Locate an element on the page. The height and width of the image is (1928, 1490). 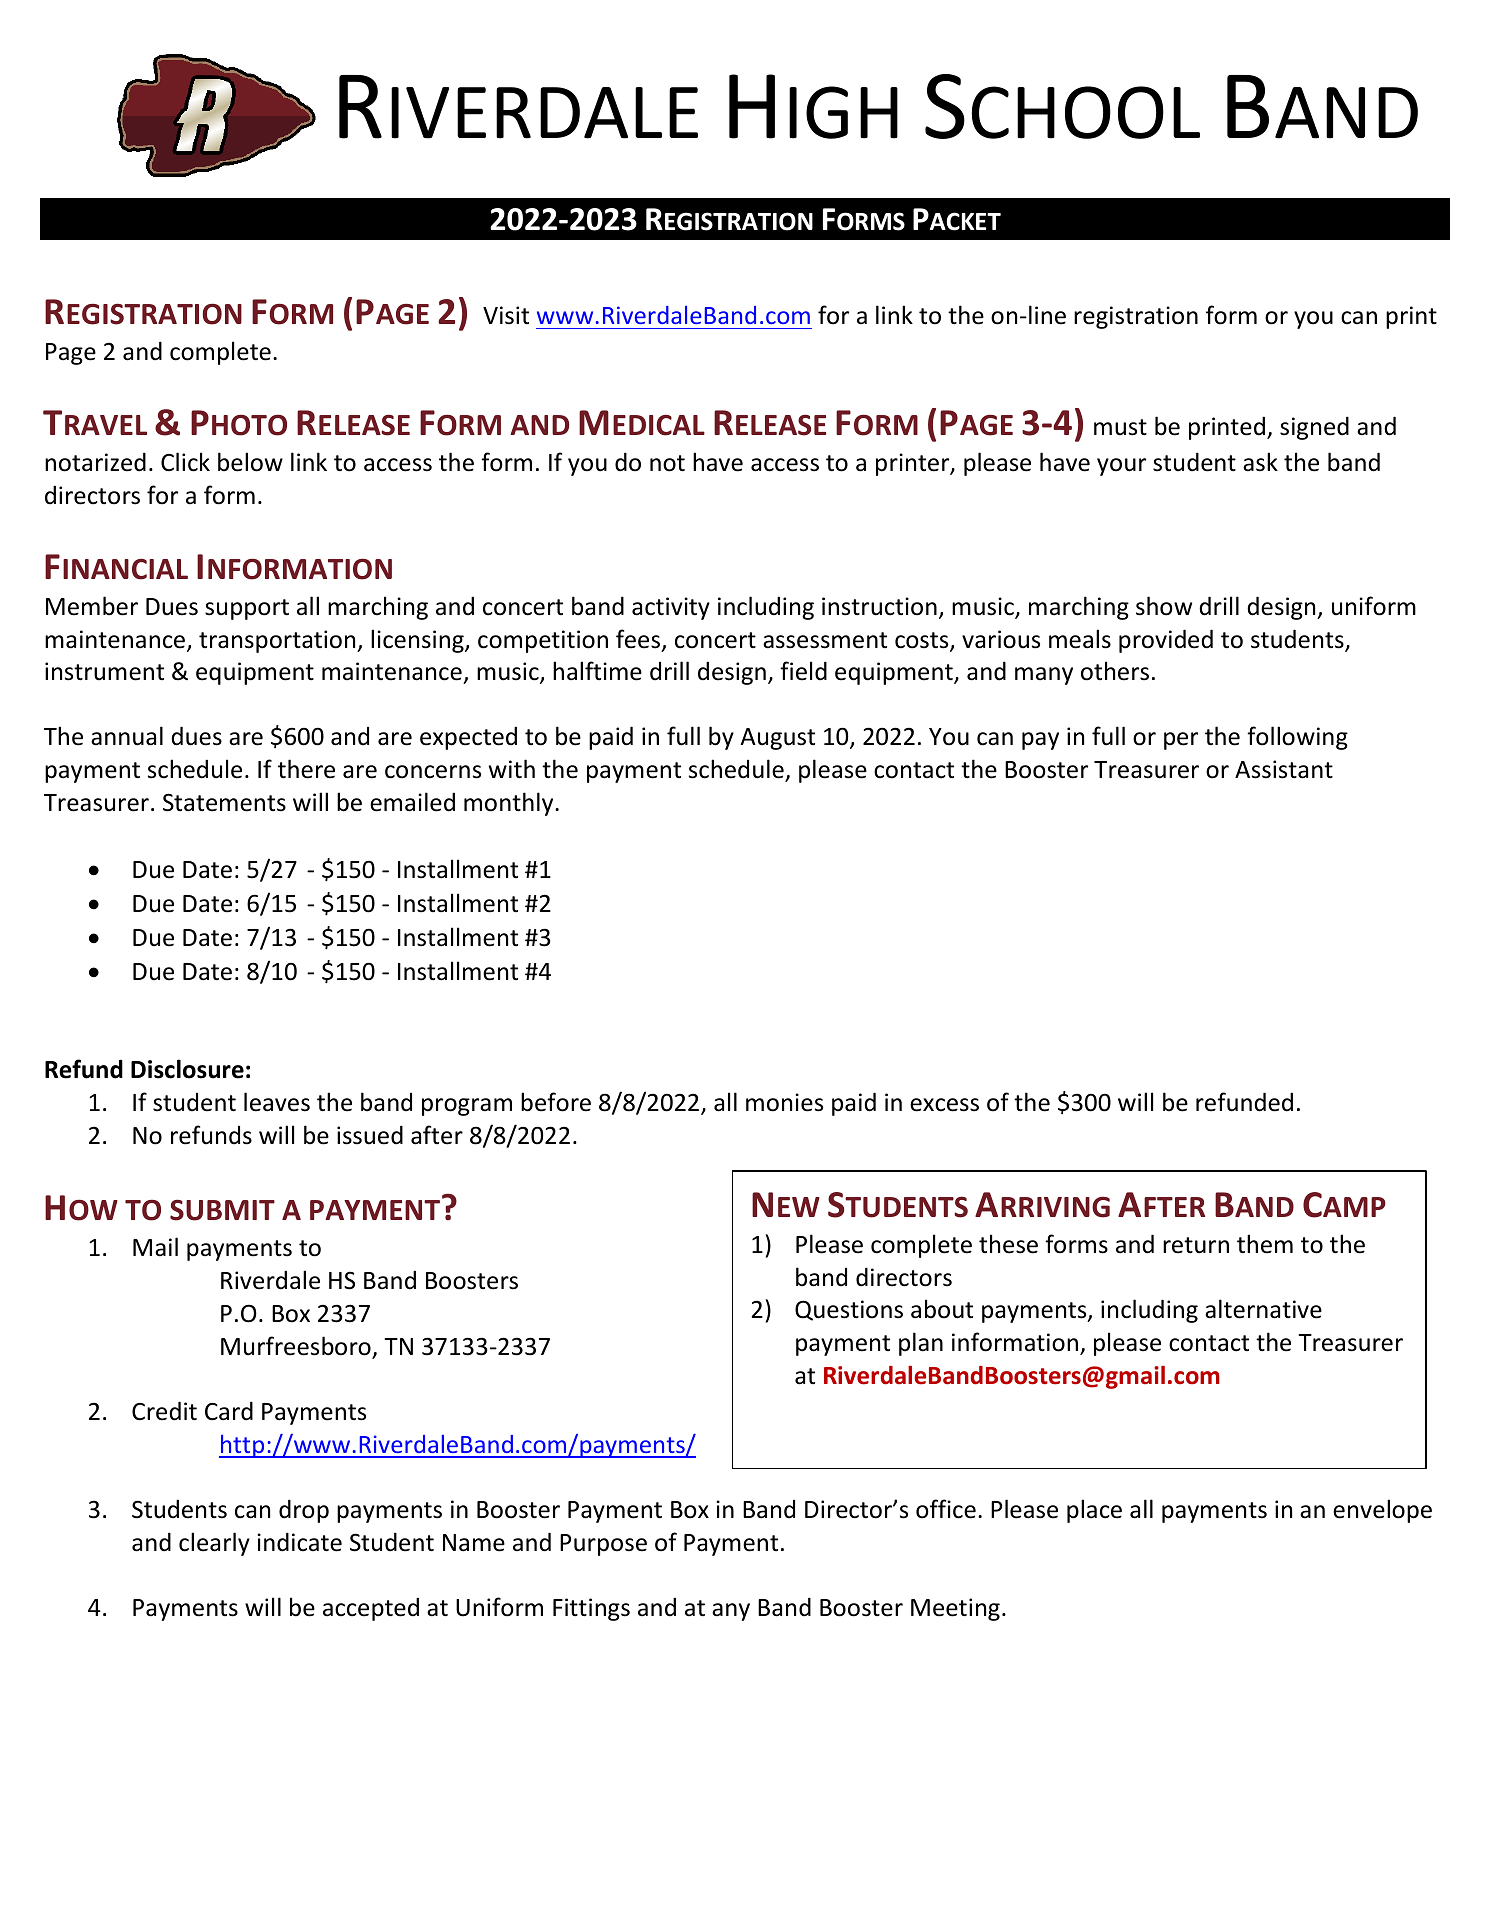
Visit is located at coordinates (506, 315).
